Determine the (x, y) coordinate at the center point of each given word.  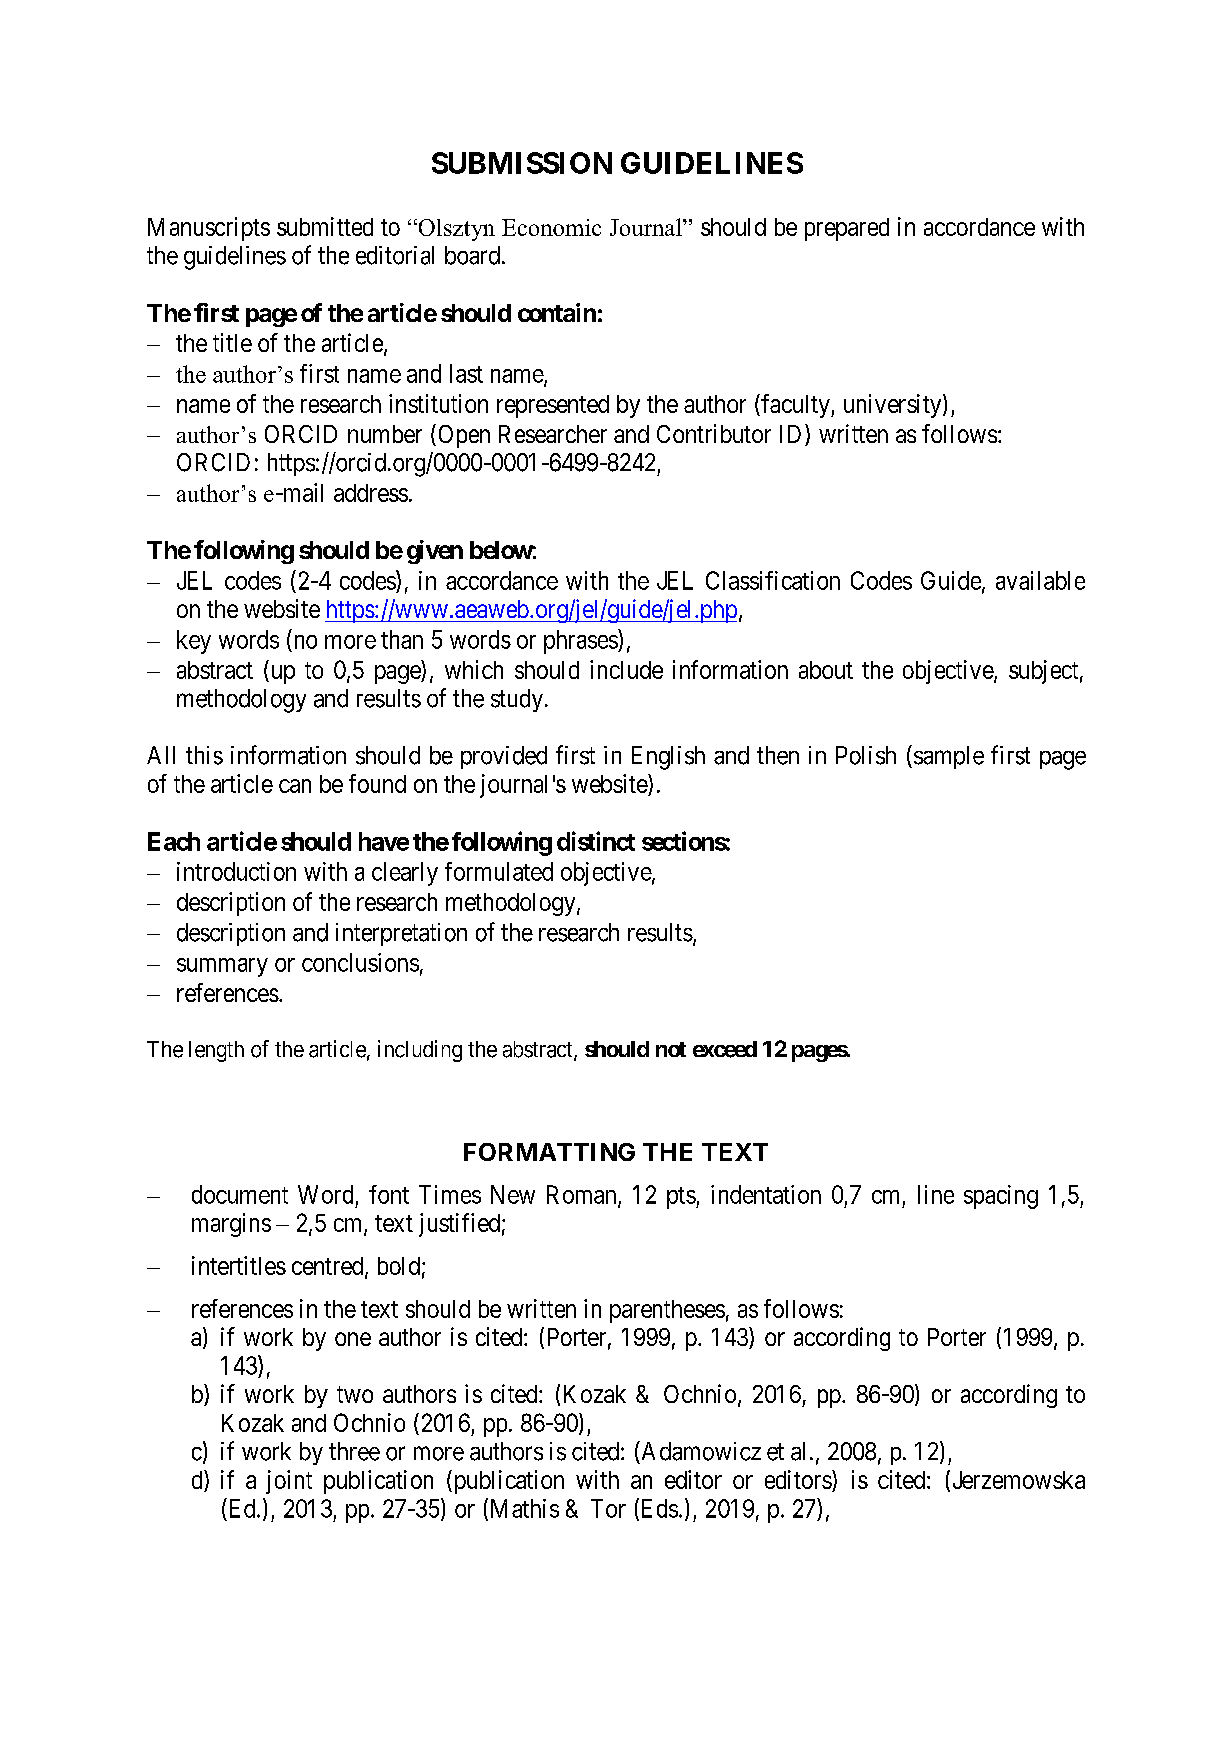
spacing (1001, 1197)
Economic (551, 227)
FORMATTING (549, 1152)
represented (553, 406)
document (240, 1194)
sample (949, 757)
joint (289, 1482)
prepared (847, 229)
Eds (658, 1509)
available (1040, 580)
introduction (236, 871)
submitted (325, 226)
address (371, 493)
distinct (596, 841)
